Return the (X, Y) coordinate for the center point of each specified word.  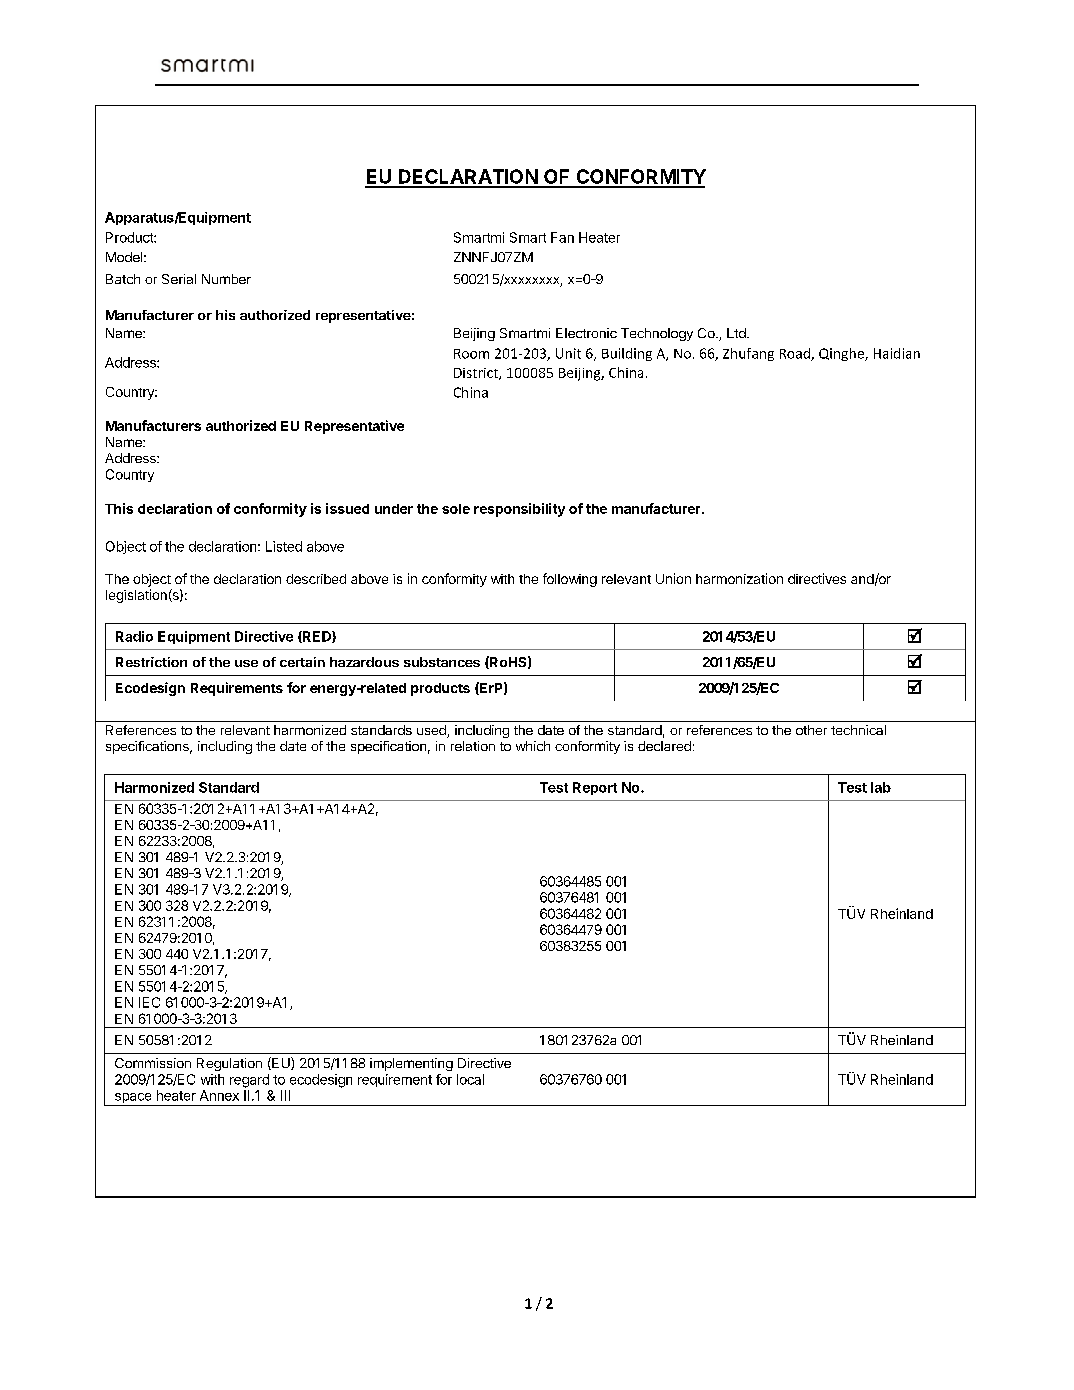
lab (881, 787)
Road (796, 354)
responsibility (519, 510)
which (533, 746)
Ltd (737, 333)
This (119, 508)
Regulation (229, 1064)
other (811, 730)
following (570, 580)
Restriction (151, 662)
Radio (134, 636)
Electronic (586, 333)
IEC (149, 1002)
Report (595, 788)
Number (226, 279)
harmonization (739, 578)
